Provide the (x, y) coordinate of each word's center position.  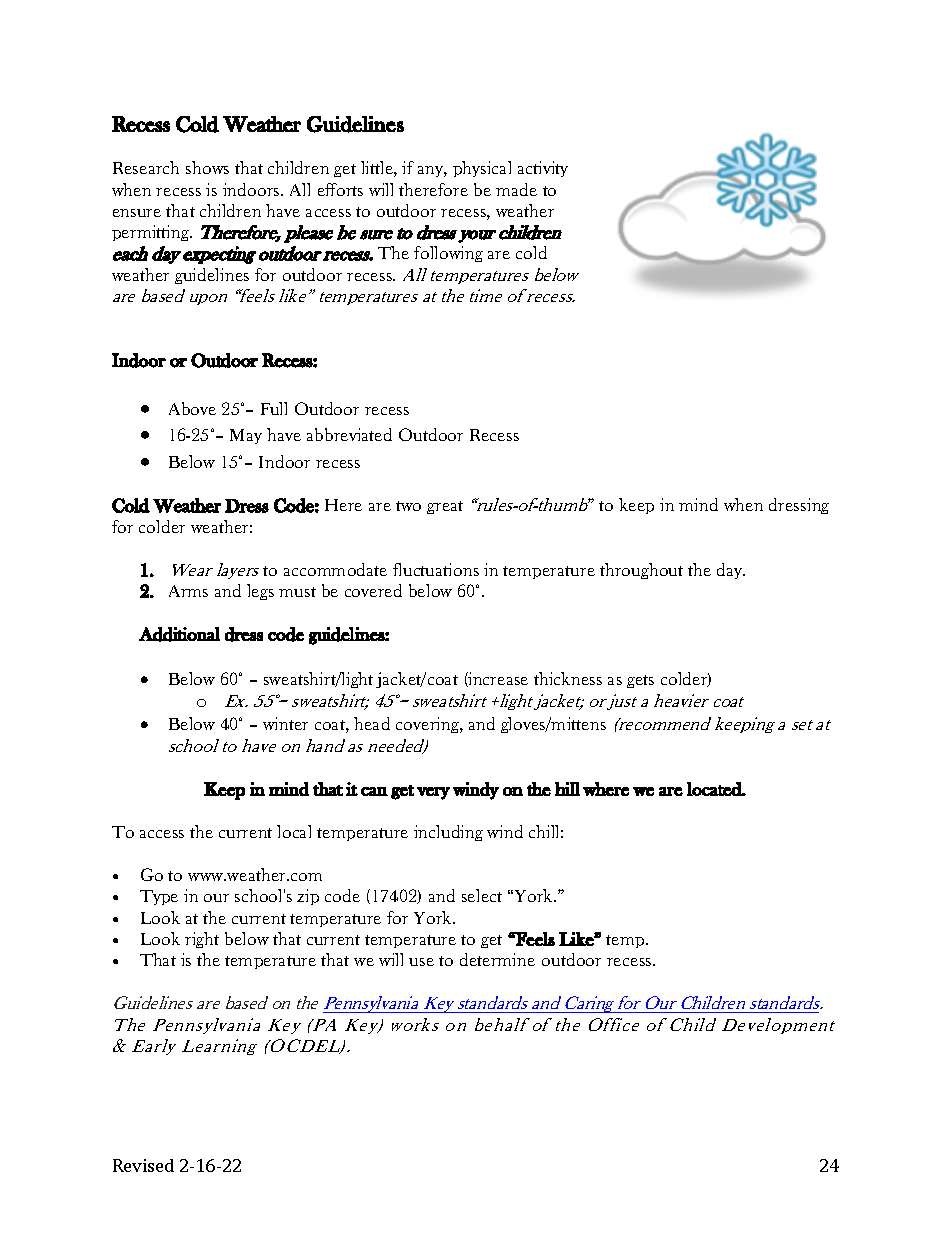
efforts (340, 189)
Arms (188, 591)
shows (207, 167)
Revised (143, 1165)
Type (159, 897)
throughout (641, 571)
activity (543, 169)
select (482, 895)
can (374, 791)
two (408, 506)
